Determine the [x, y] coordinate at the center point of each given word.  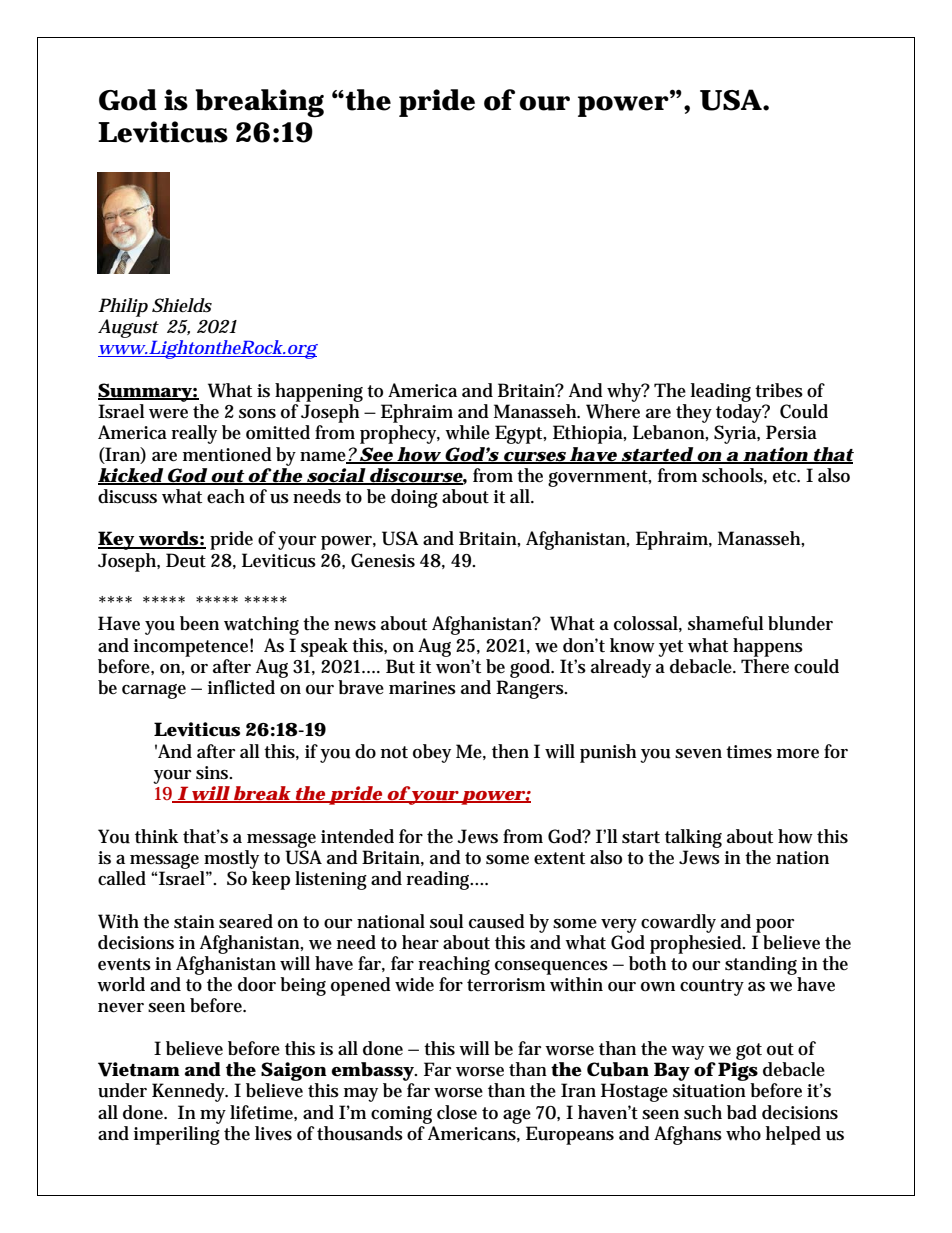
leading [721, 392]
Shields [182, 305]
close [457, 1112]
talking [693, 838]
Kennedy [190, 1092]
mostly [231, 859]
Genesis [383, 560]
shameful [726, 623]
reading [439, 880]
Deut [186, 560]
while [467, 432]
